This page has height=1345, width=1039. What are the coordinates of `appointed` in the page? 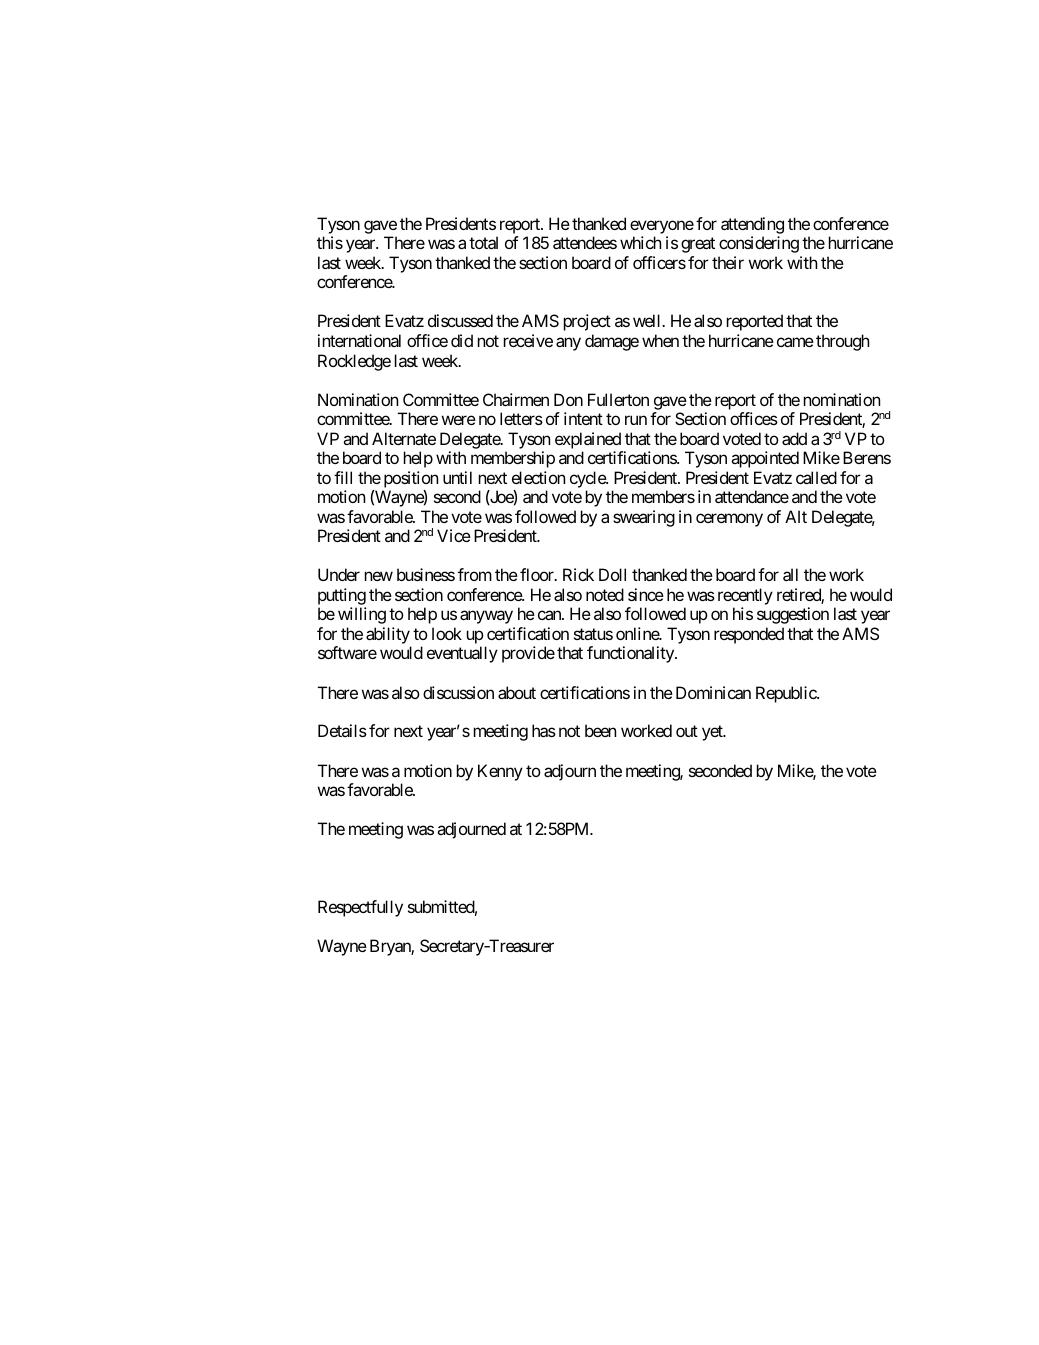 It's located at (765, 459).
